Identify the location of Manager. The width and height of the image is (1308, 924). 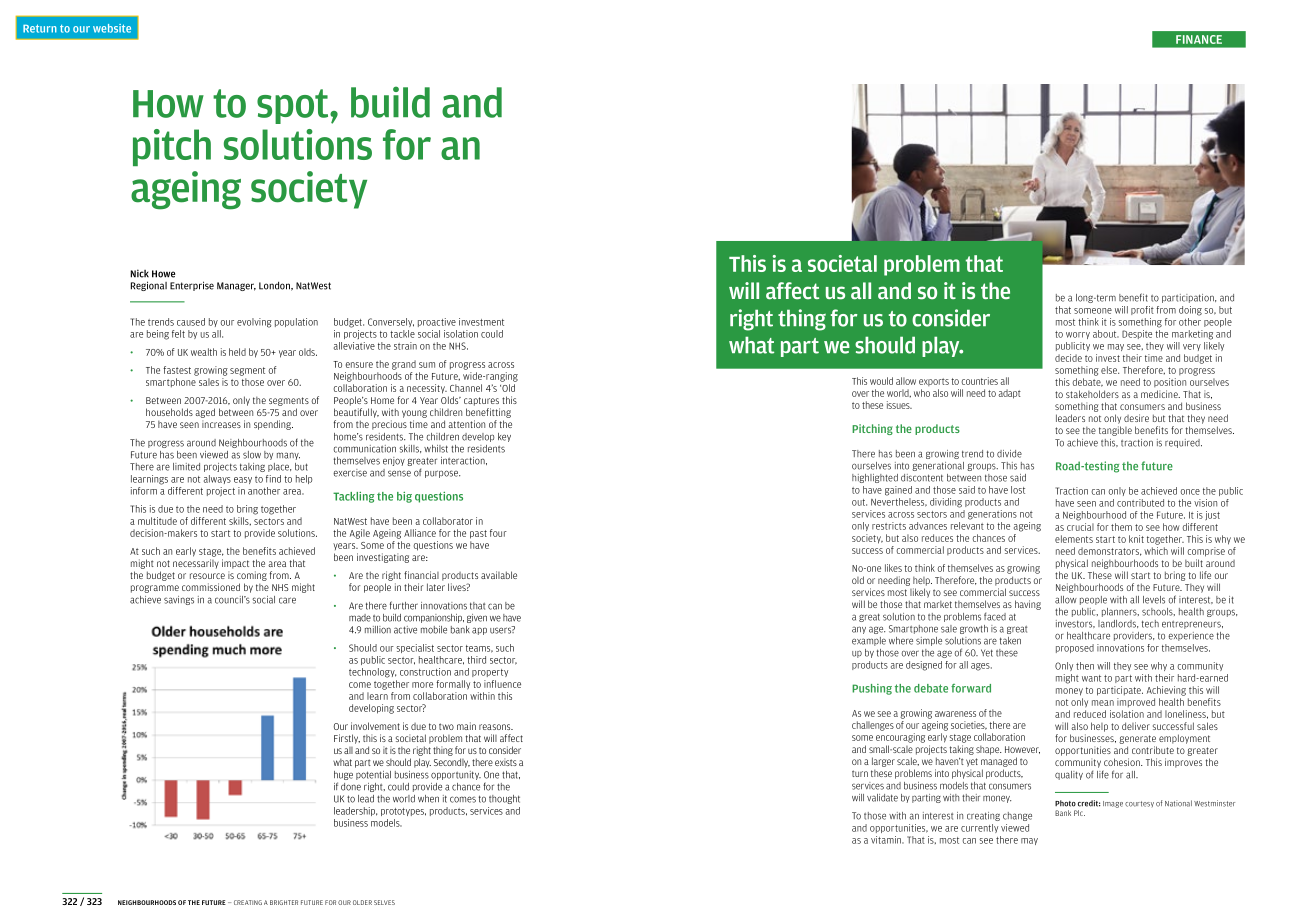
(236, 286).
